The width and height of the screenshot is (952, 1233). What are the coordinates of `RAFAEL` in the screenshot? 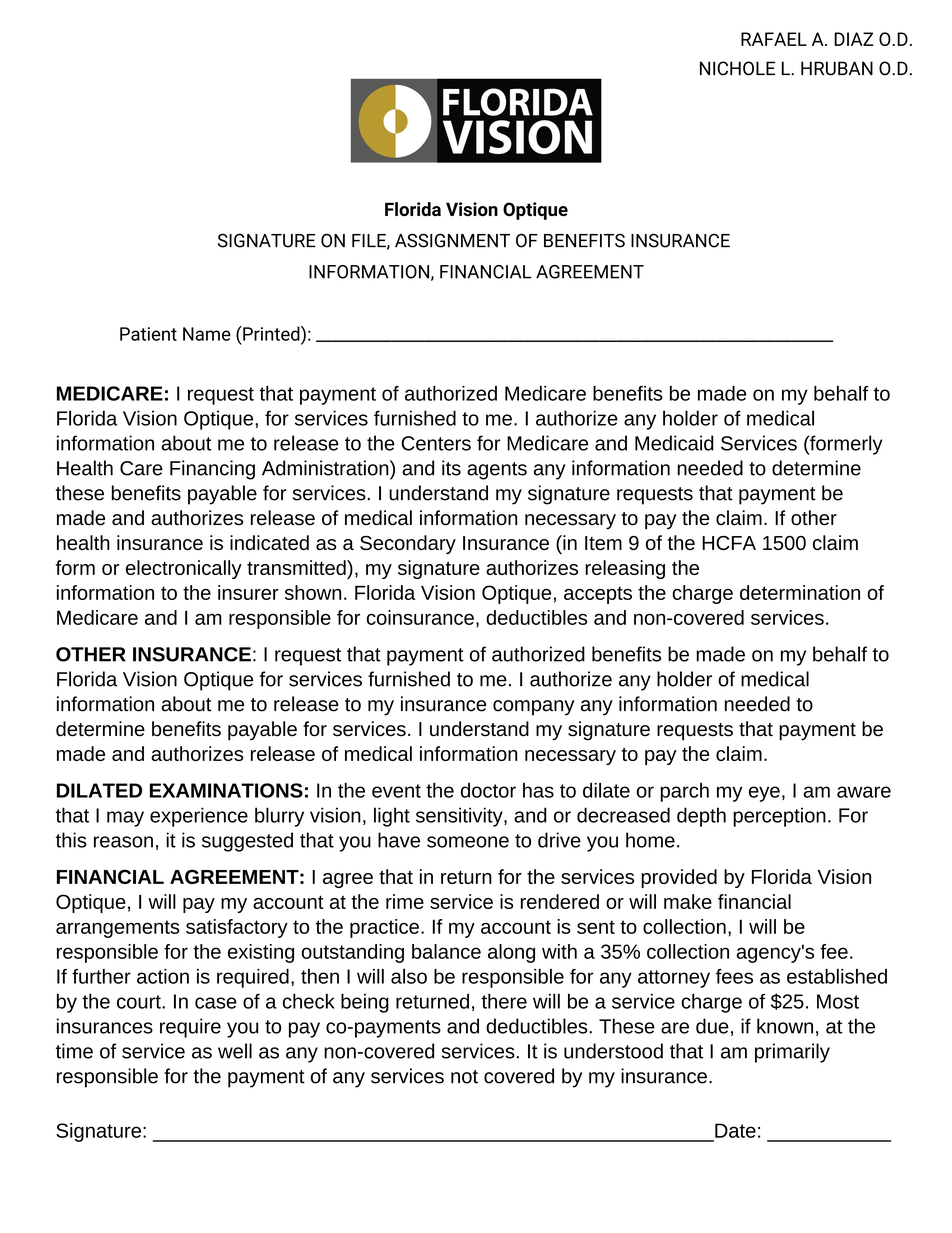 It's located at (774, 39).
